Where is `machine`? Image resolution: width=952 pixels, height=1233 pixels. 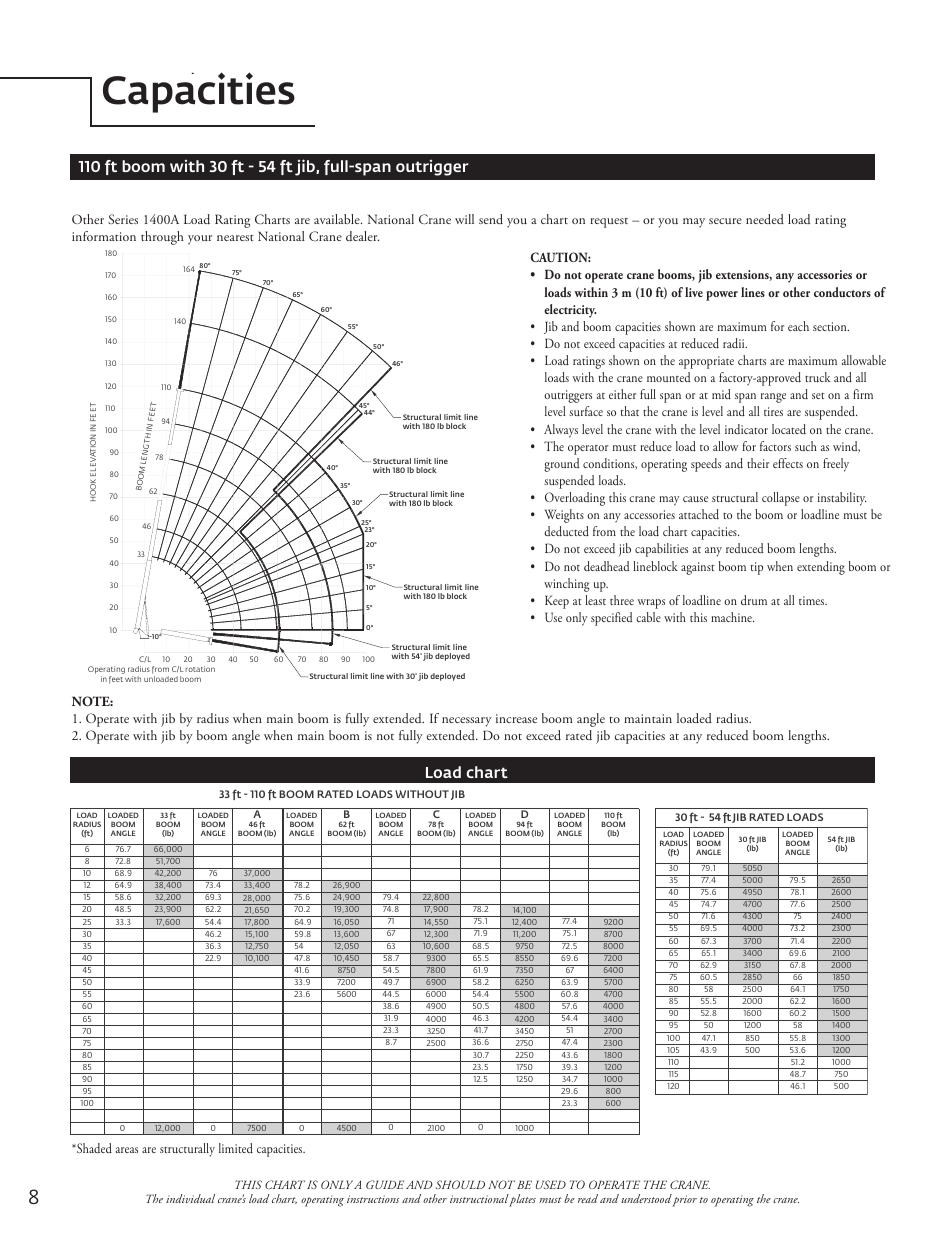
machine is located at coordinates (732, 617).
